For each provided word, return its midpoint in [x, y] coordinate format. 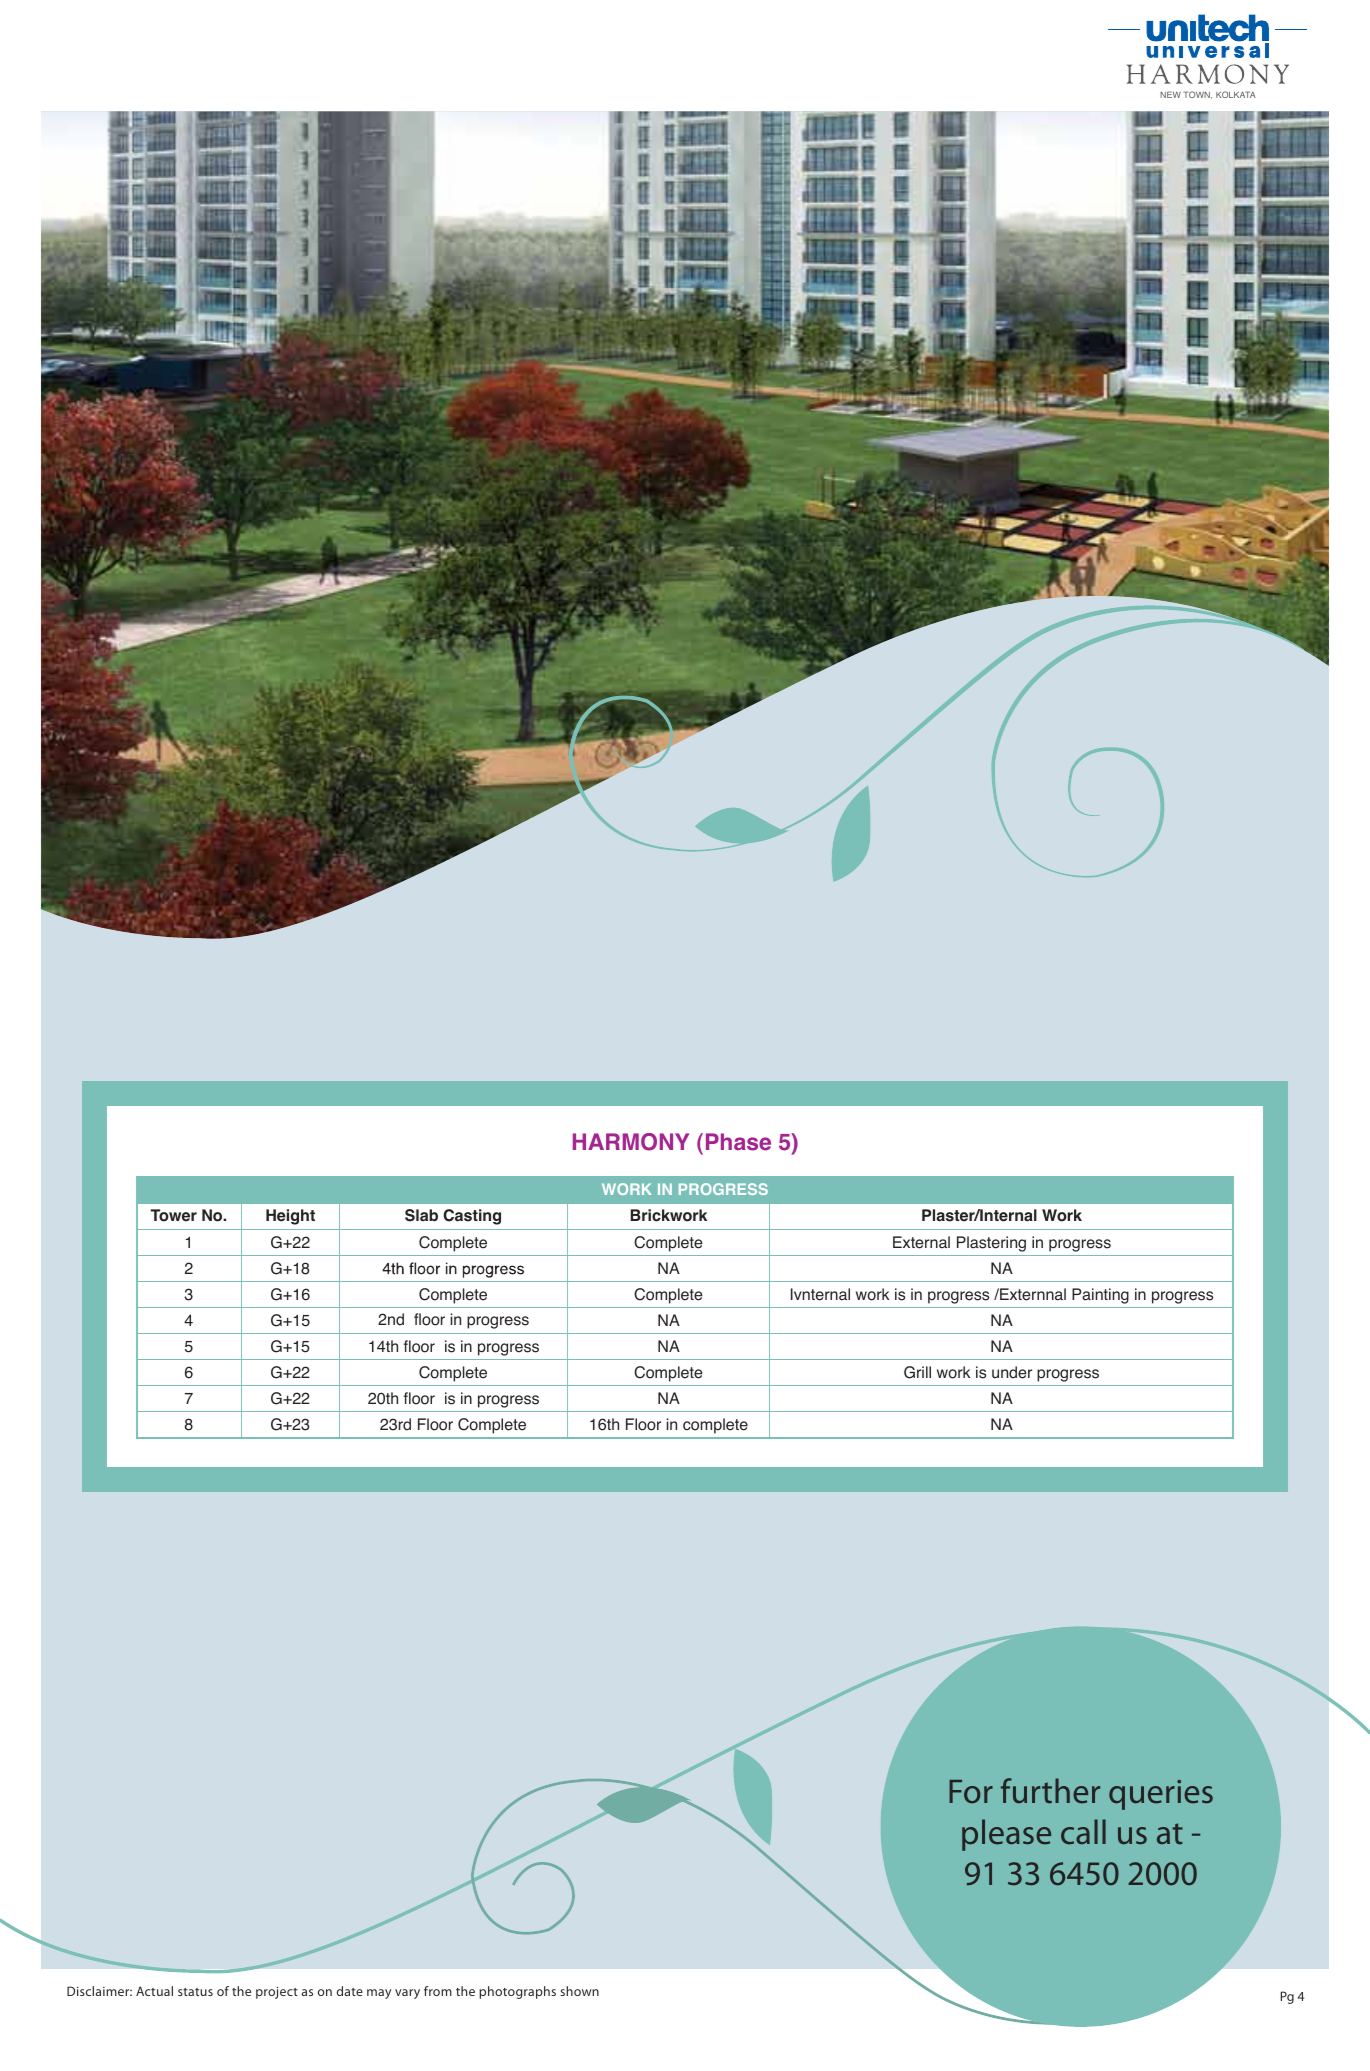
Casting [472, 1217]
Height [290, 1217]
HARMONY [631, 1142]
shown [579, 1991]
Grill [917, 1372]
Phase [738, 1142]
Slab [421, 1215]
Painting [1100, 1296]
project [277, 1992]
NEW [1170, 94]
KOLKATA [1236, 94]
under [1012, 1372]
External [921, 1242]
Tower [173, 1215]
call [1083, 1832]
